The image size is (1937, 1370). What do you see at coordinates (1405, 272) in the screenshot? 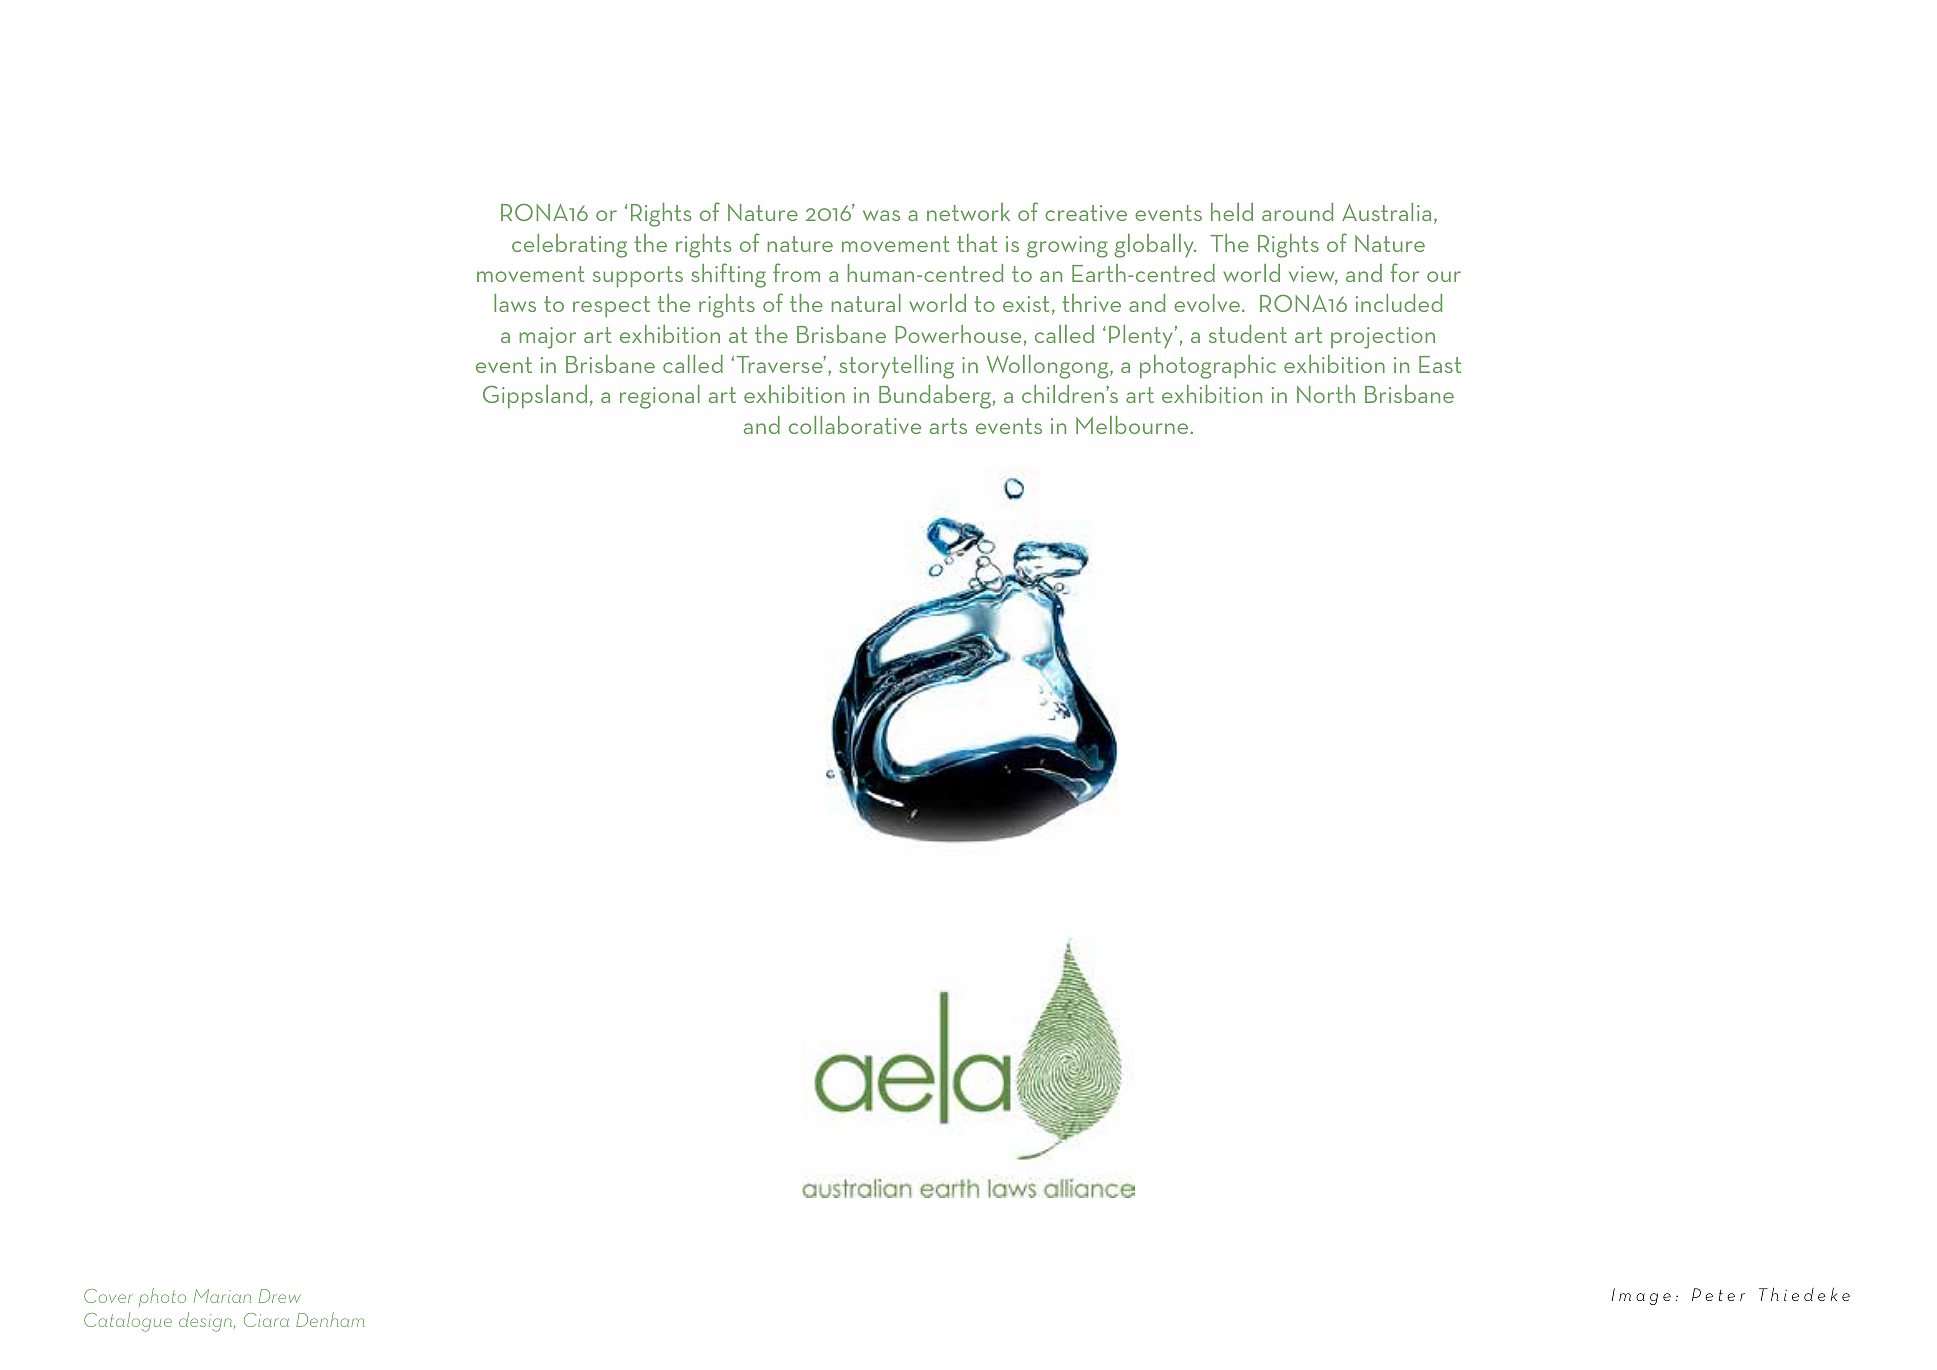
I see `for` at bounding box center [1405, 272].
